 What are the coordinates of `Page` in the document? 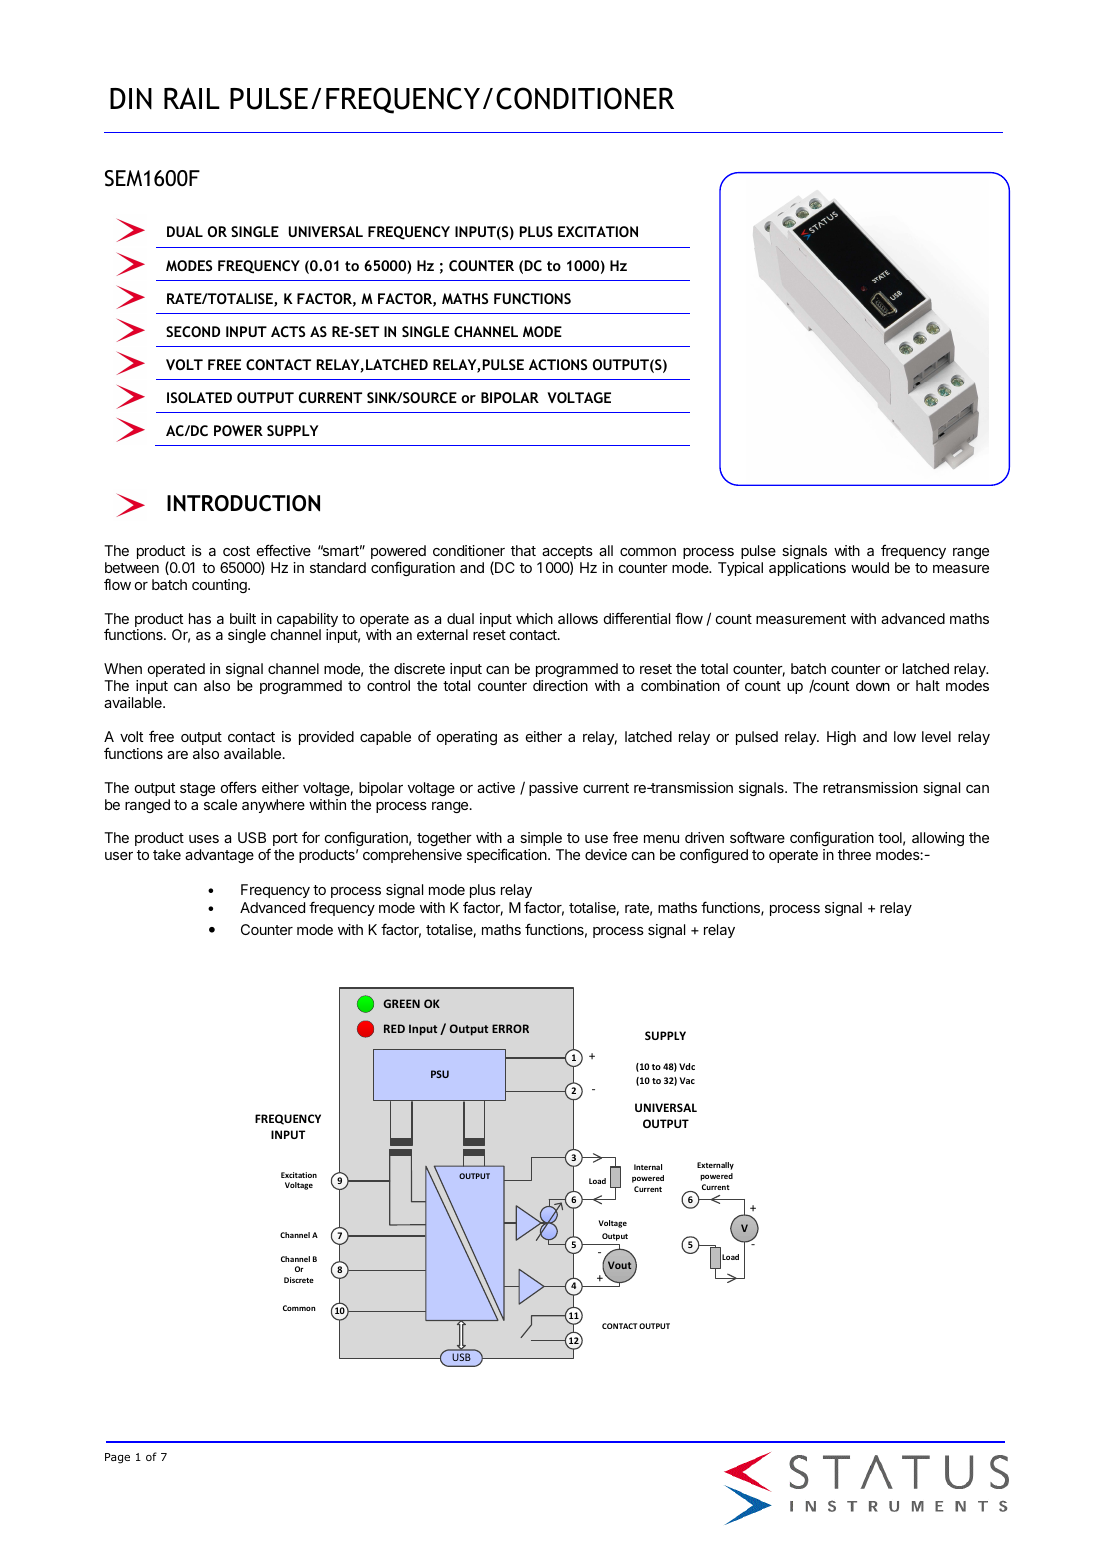 It's located at (117, 1458).
